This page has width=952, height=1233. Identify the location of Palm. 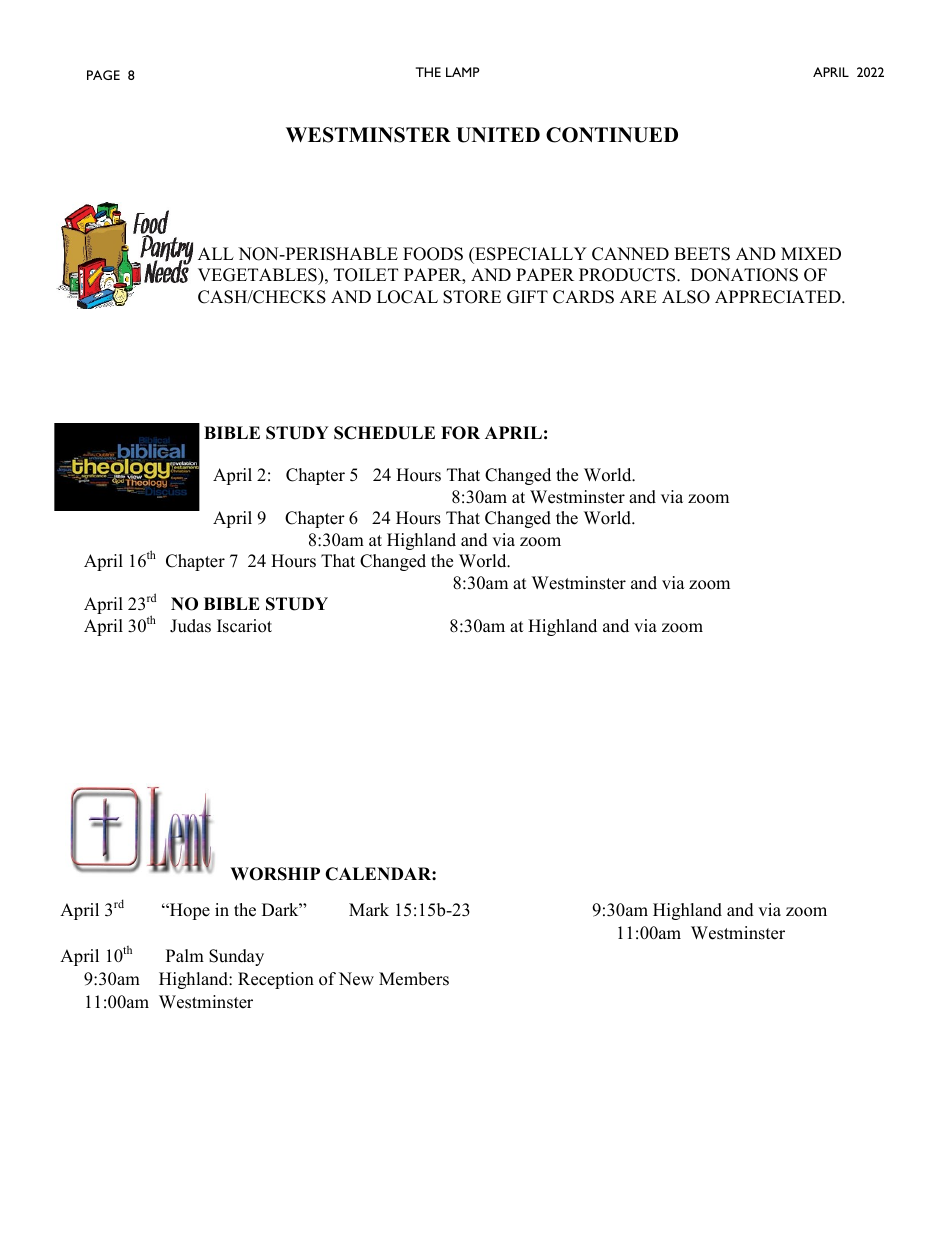
(185, 955).
